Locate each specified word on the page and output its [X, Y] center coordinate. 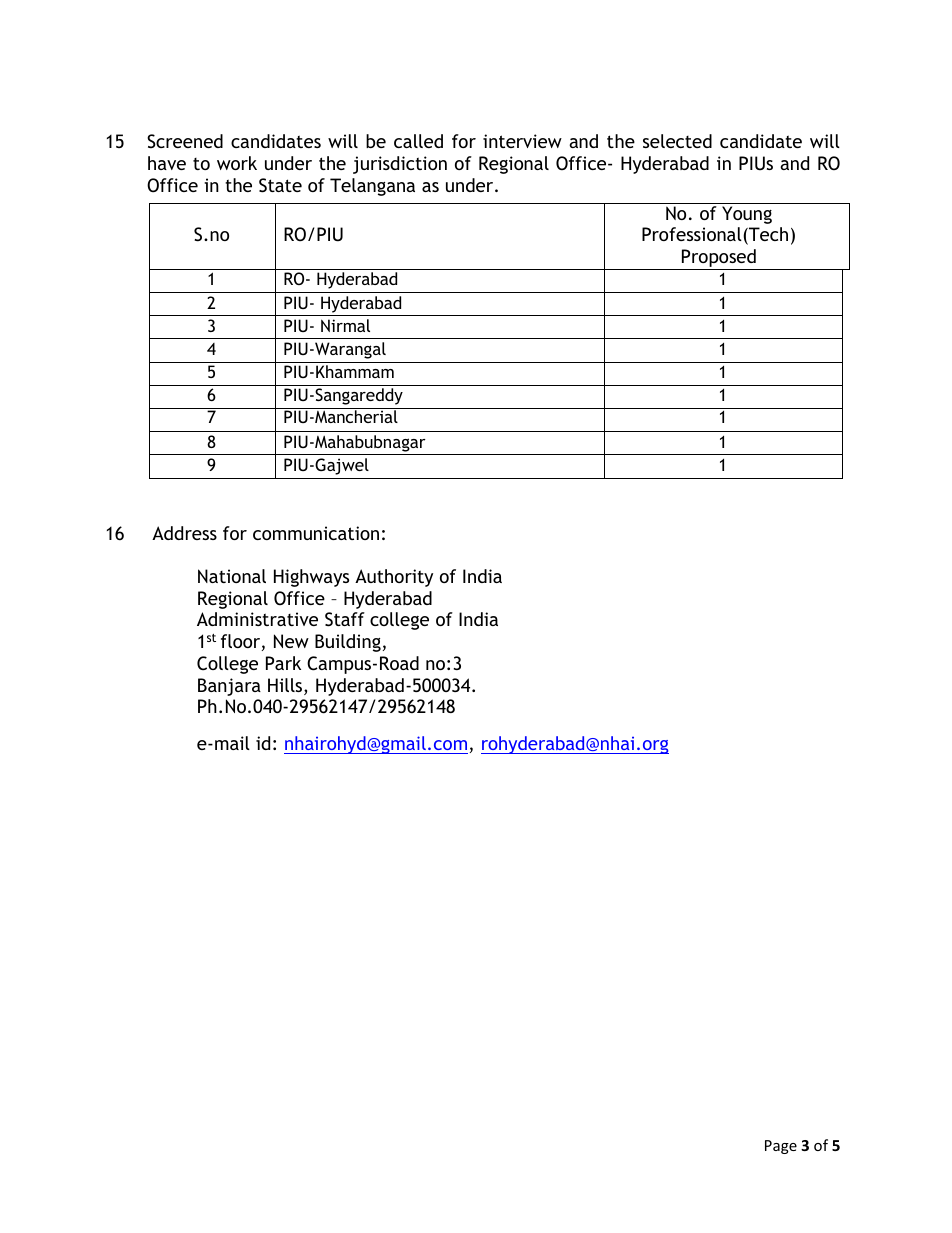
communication [316, 533]
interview [522, 141]
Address [184, 533]
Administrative [257, 619]
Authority [394, 578]
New [291, 641]
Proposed [719, 259]
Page [781, 1147]
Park [283, 663]
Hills [286, 686]
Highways [311, 578]
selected [677, 141]
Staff [345, 619]
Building [348, 643]
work [237, 163]
